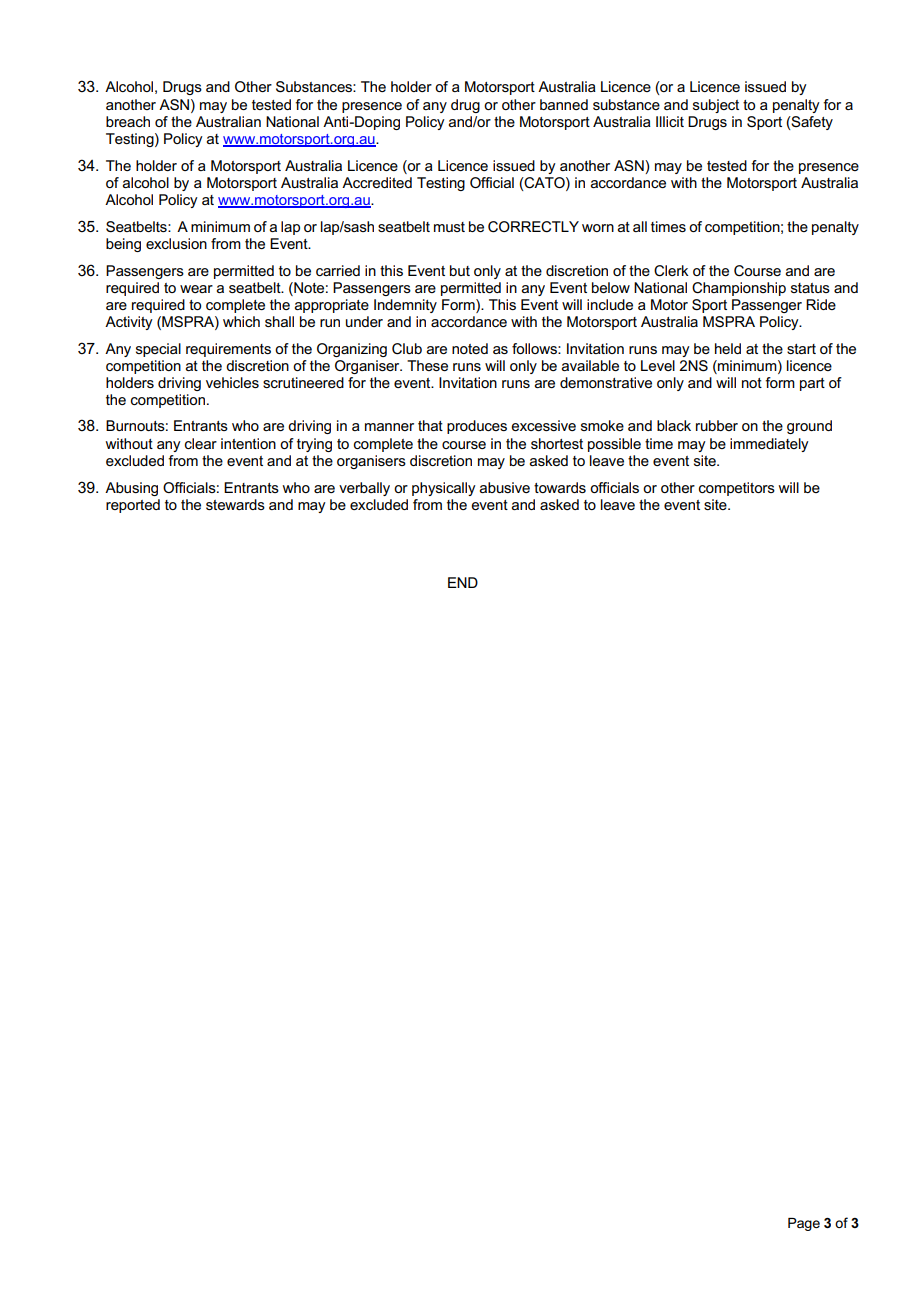 This page has width=924, height=1308. I want to click on competitors, so click(737, 489).
